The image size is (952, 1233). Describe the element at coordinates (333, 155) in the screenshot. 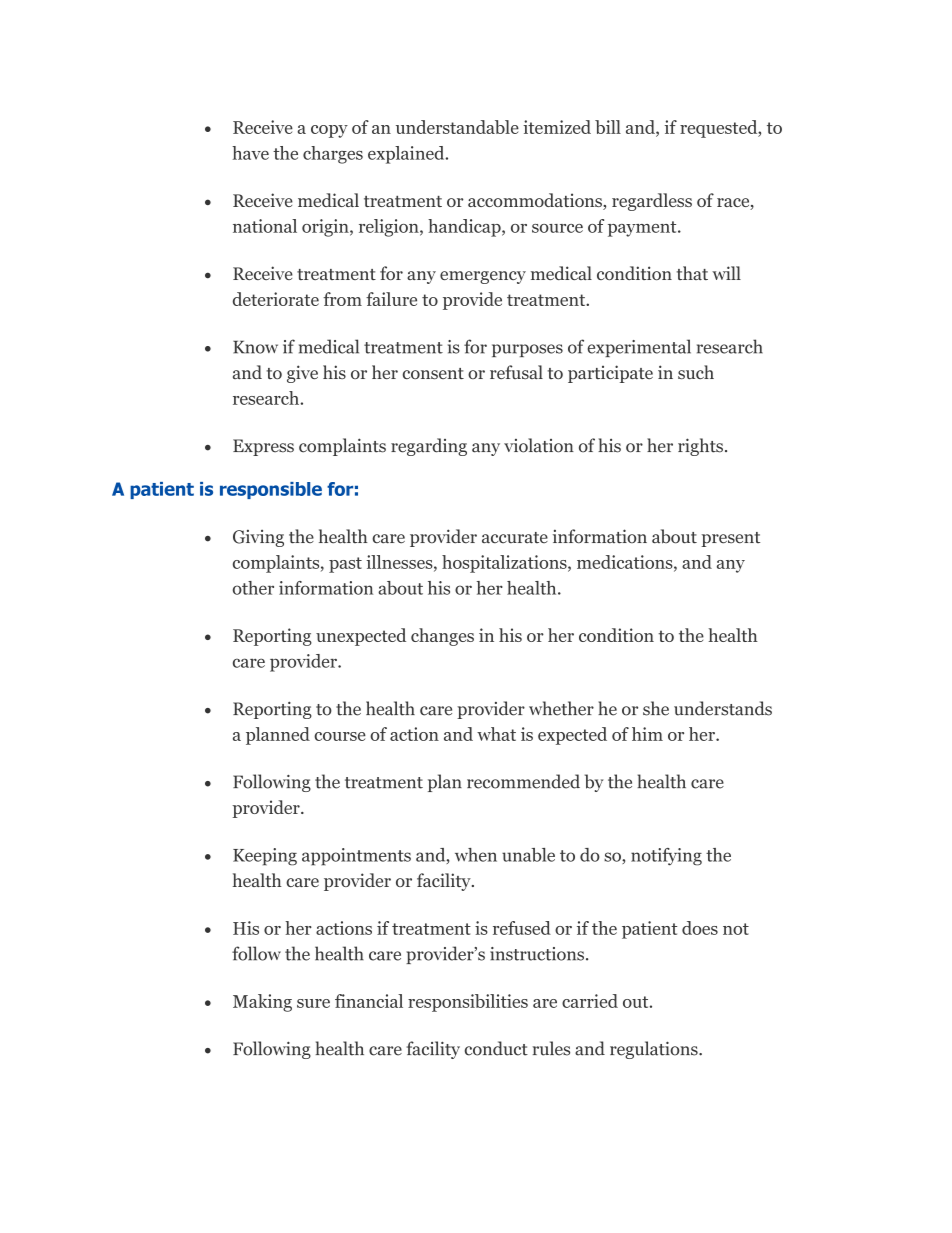

I see `charges` at that location.
